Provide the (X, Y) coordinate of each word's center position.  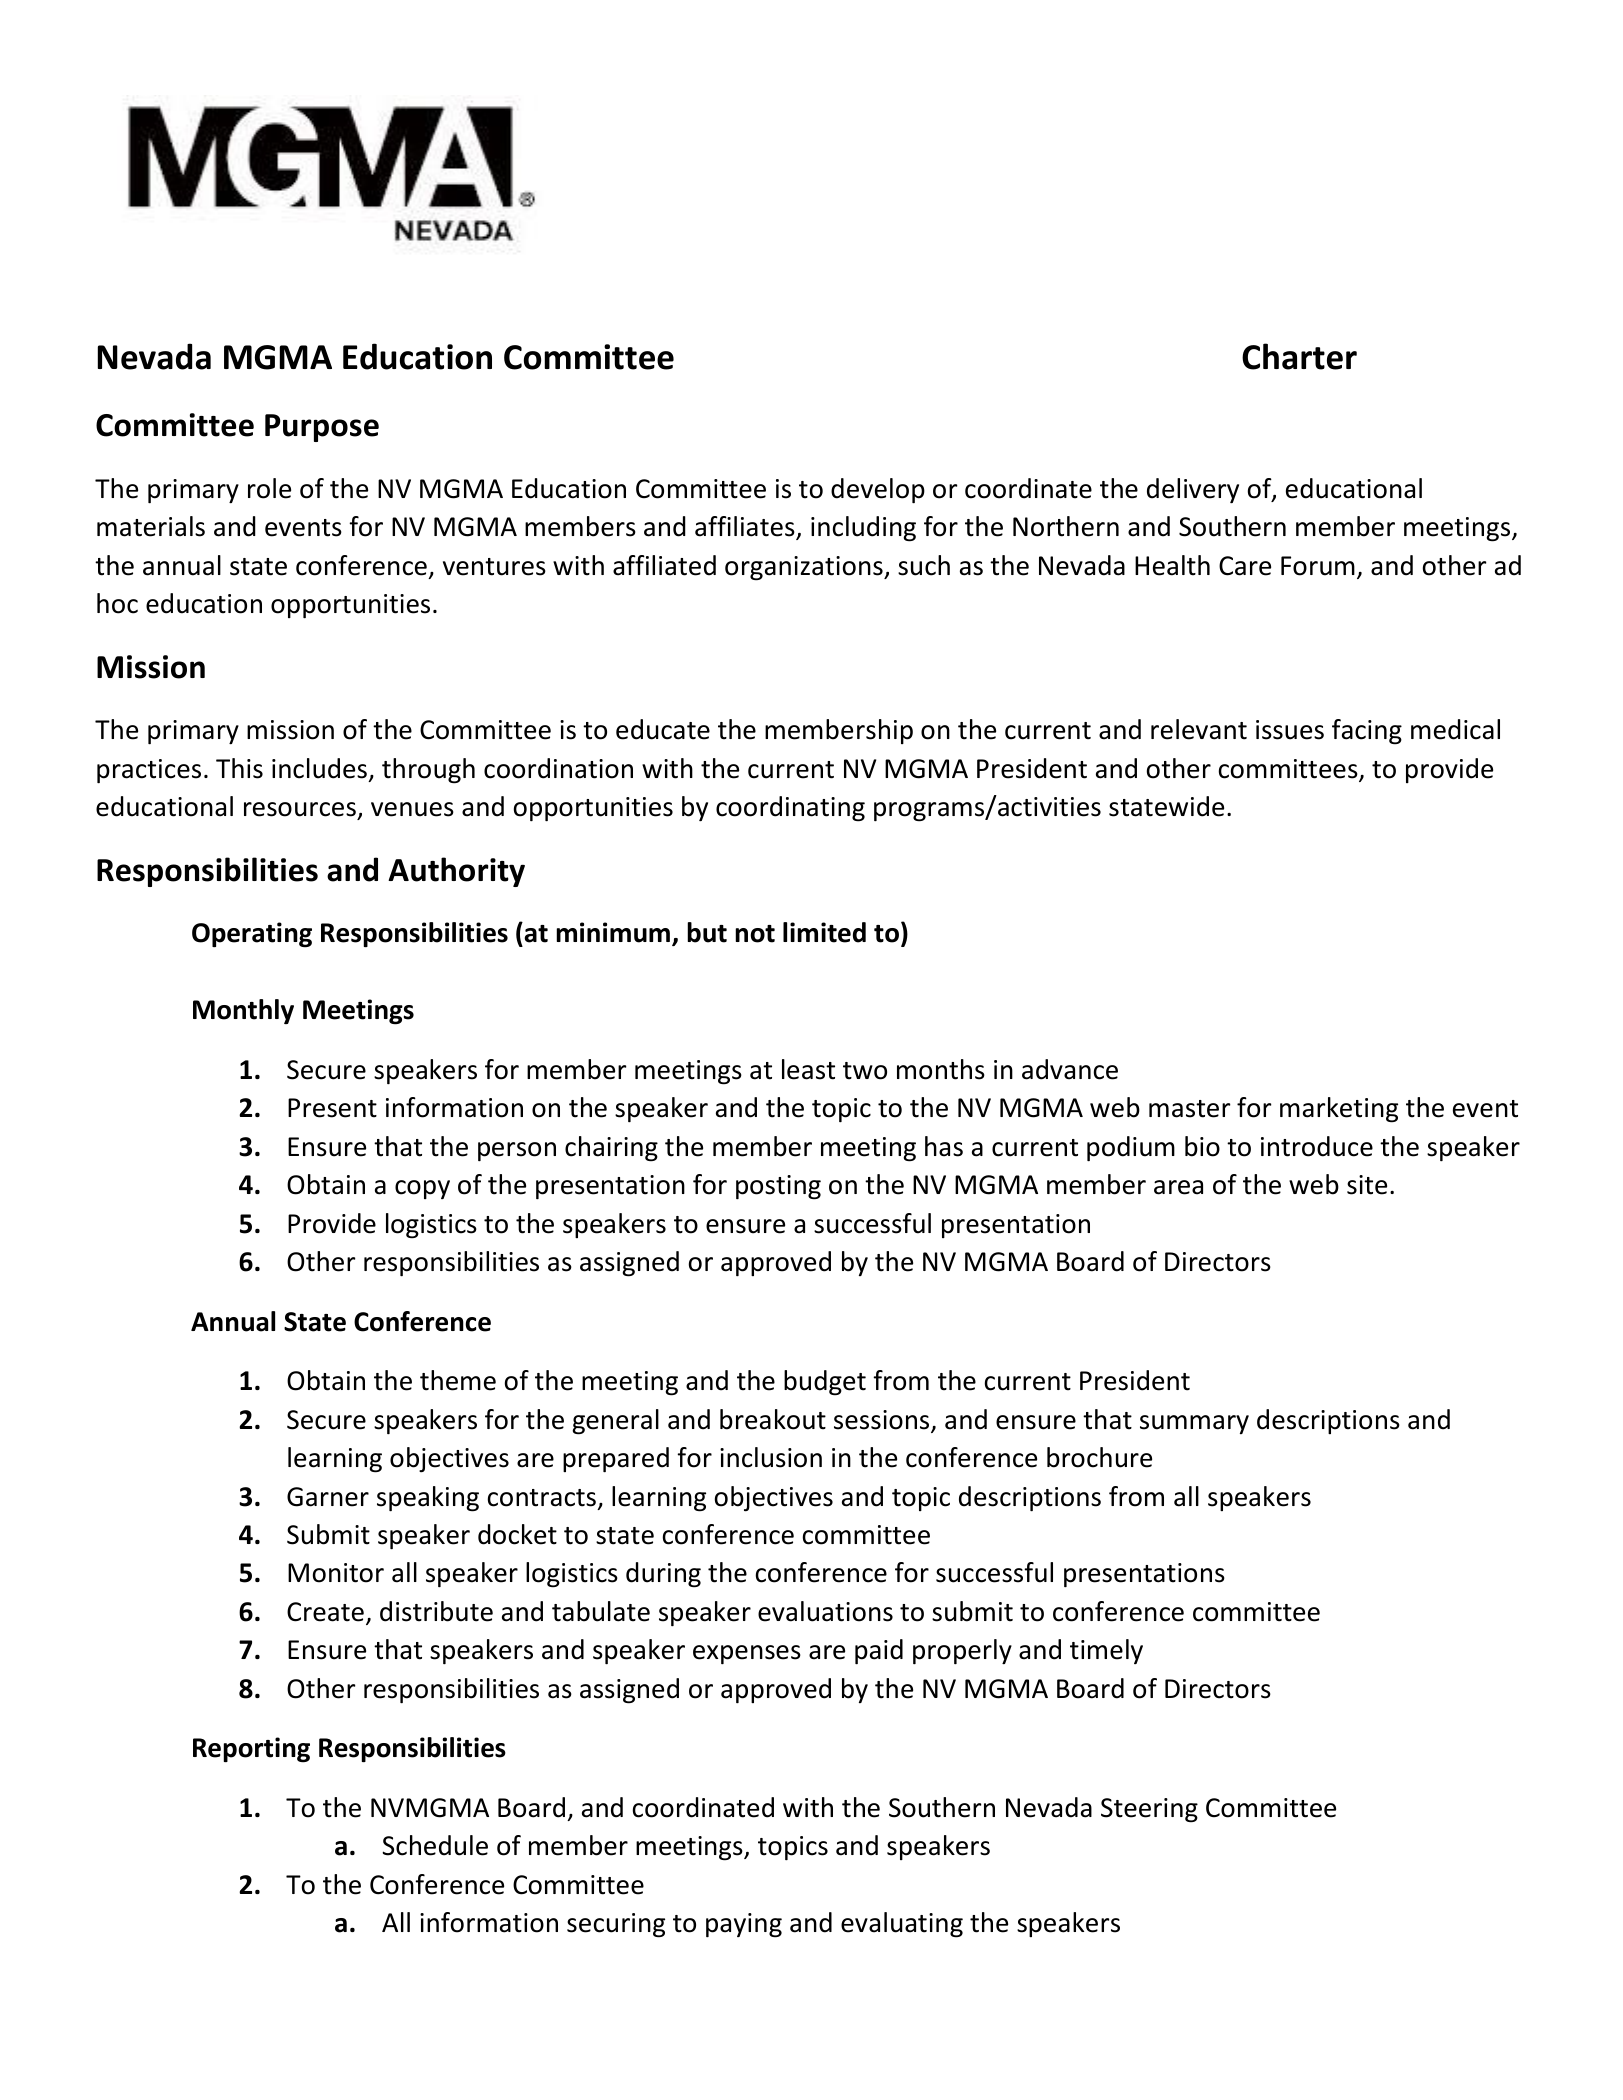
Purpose (322, 428)
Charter (1299, 356)
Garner (328, 1497)
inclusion (771, 1457)
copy (422, 1189)
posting (778, 1187)
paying (744, 1925)
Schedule (435, 1845)
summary (1194, 1424)
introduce (1317, 1146)
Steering (1149, 1810)
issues (1290, 730)
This (239, 768)
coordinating (790, 809)
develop (878, 490)
